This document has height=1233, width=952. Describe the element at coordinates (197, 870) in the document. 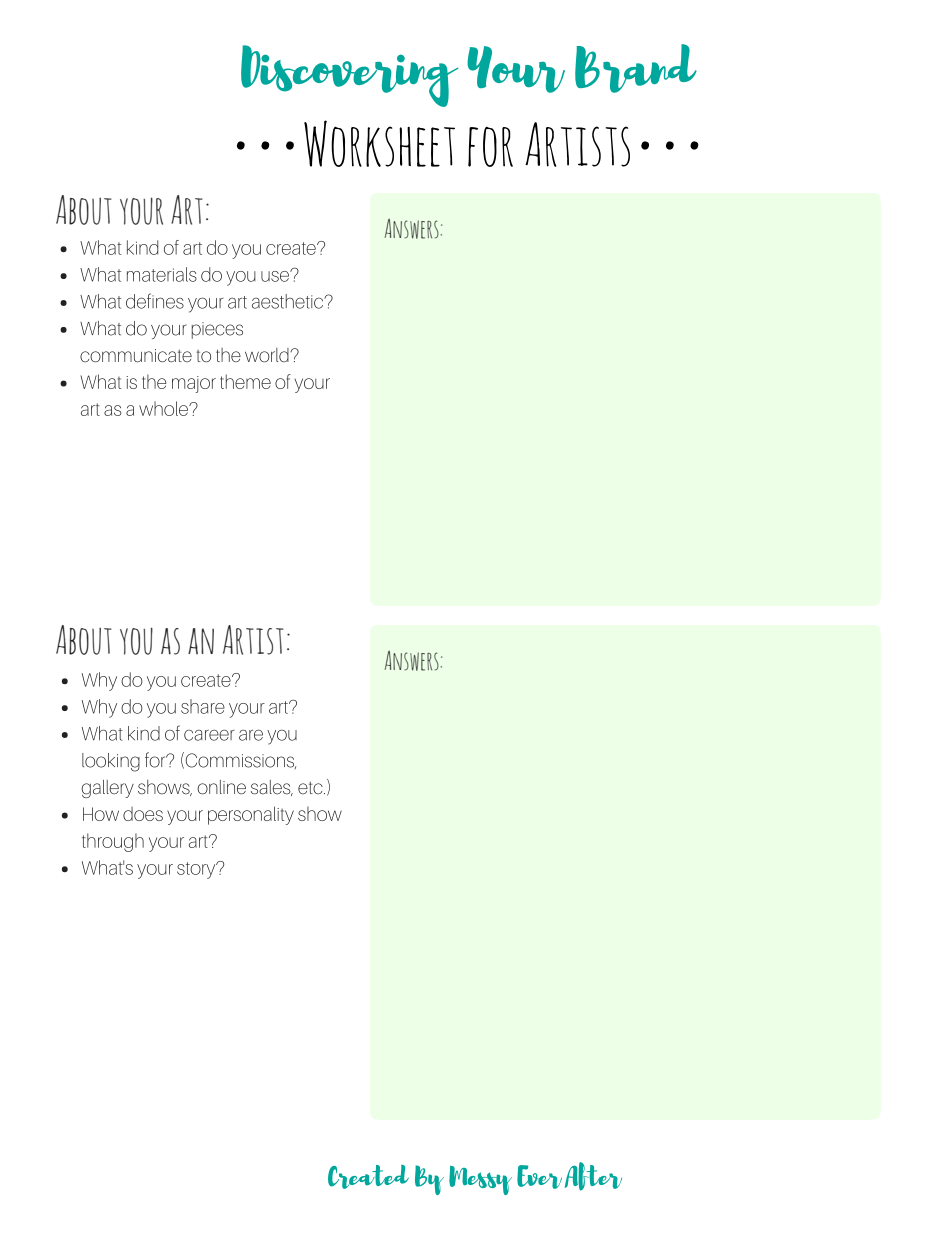

I see `story` at that location.
